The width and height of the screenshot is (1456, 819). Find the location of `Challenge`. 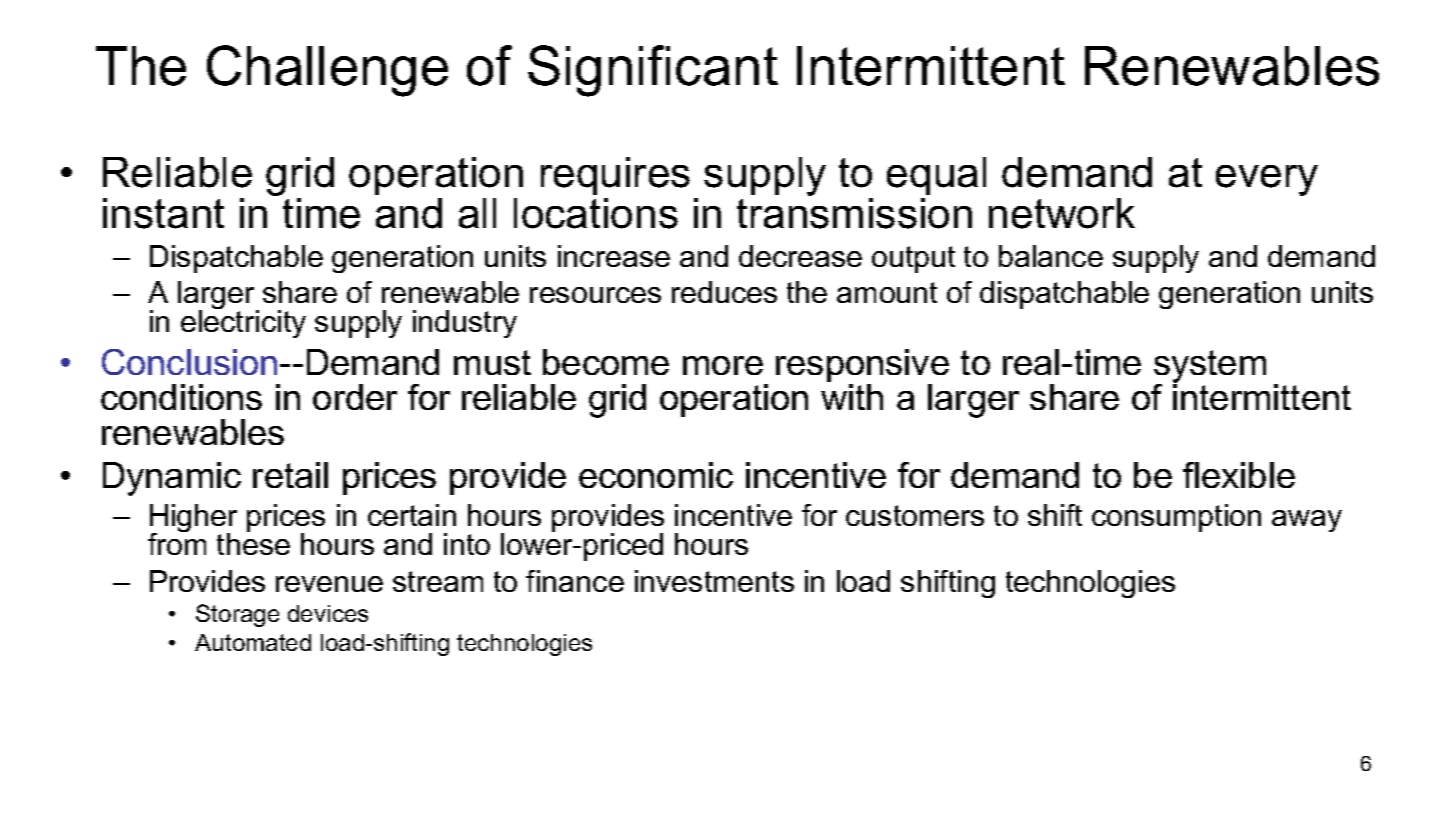

Challenge is located at coordinates (327, 71).
